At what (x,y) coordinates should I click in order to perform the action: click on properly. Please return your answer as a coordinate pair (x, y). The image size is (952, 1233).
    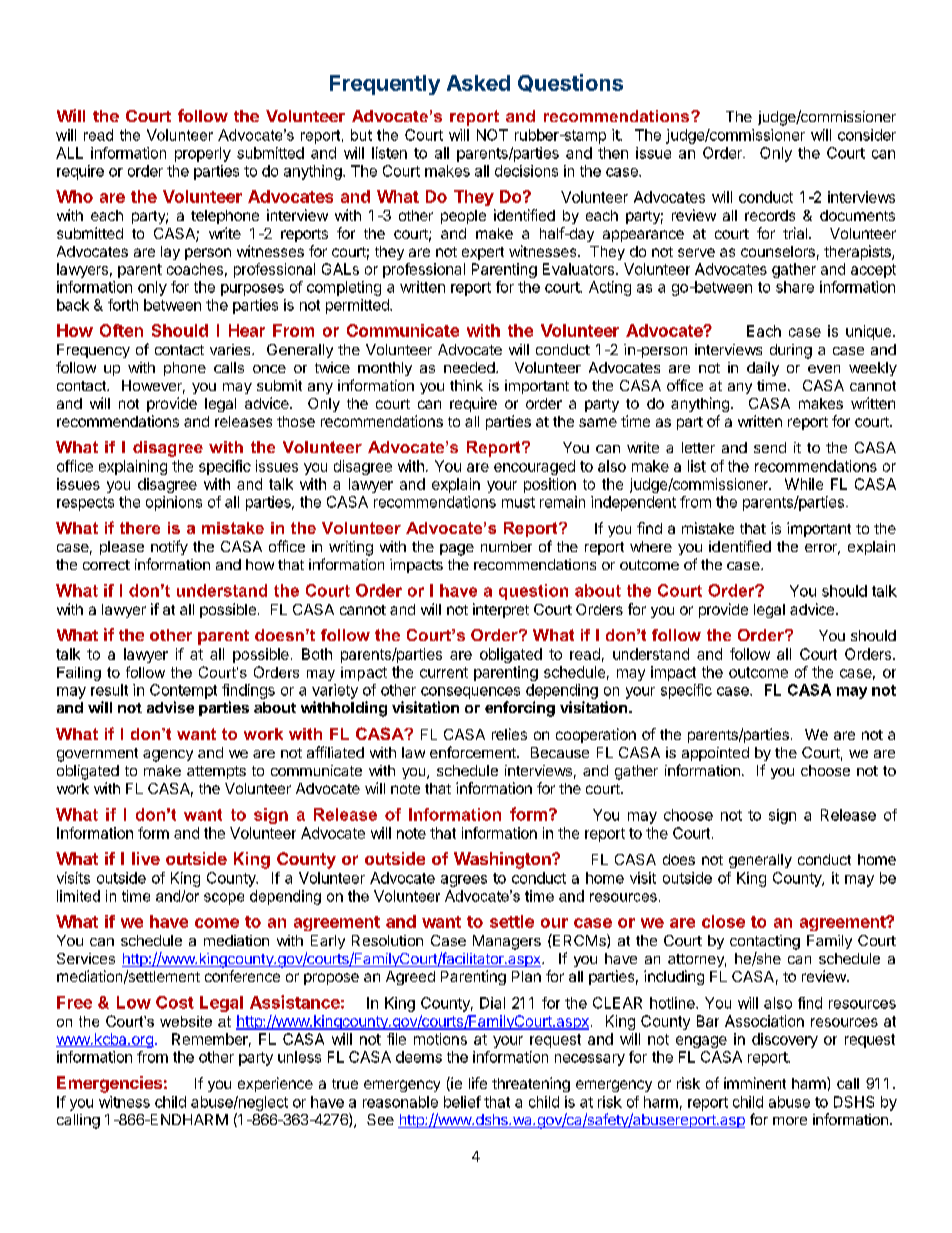
    Looking at the image, I should click on (203, 154).
